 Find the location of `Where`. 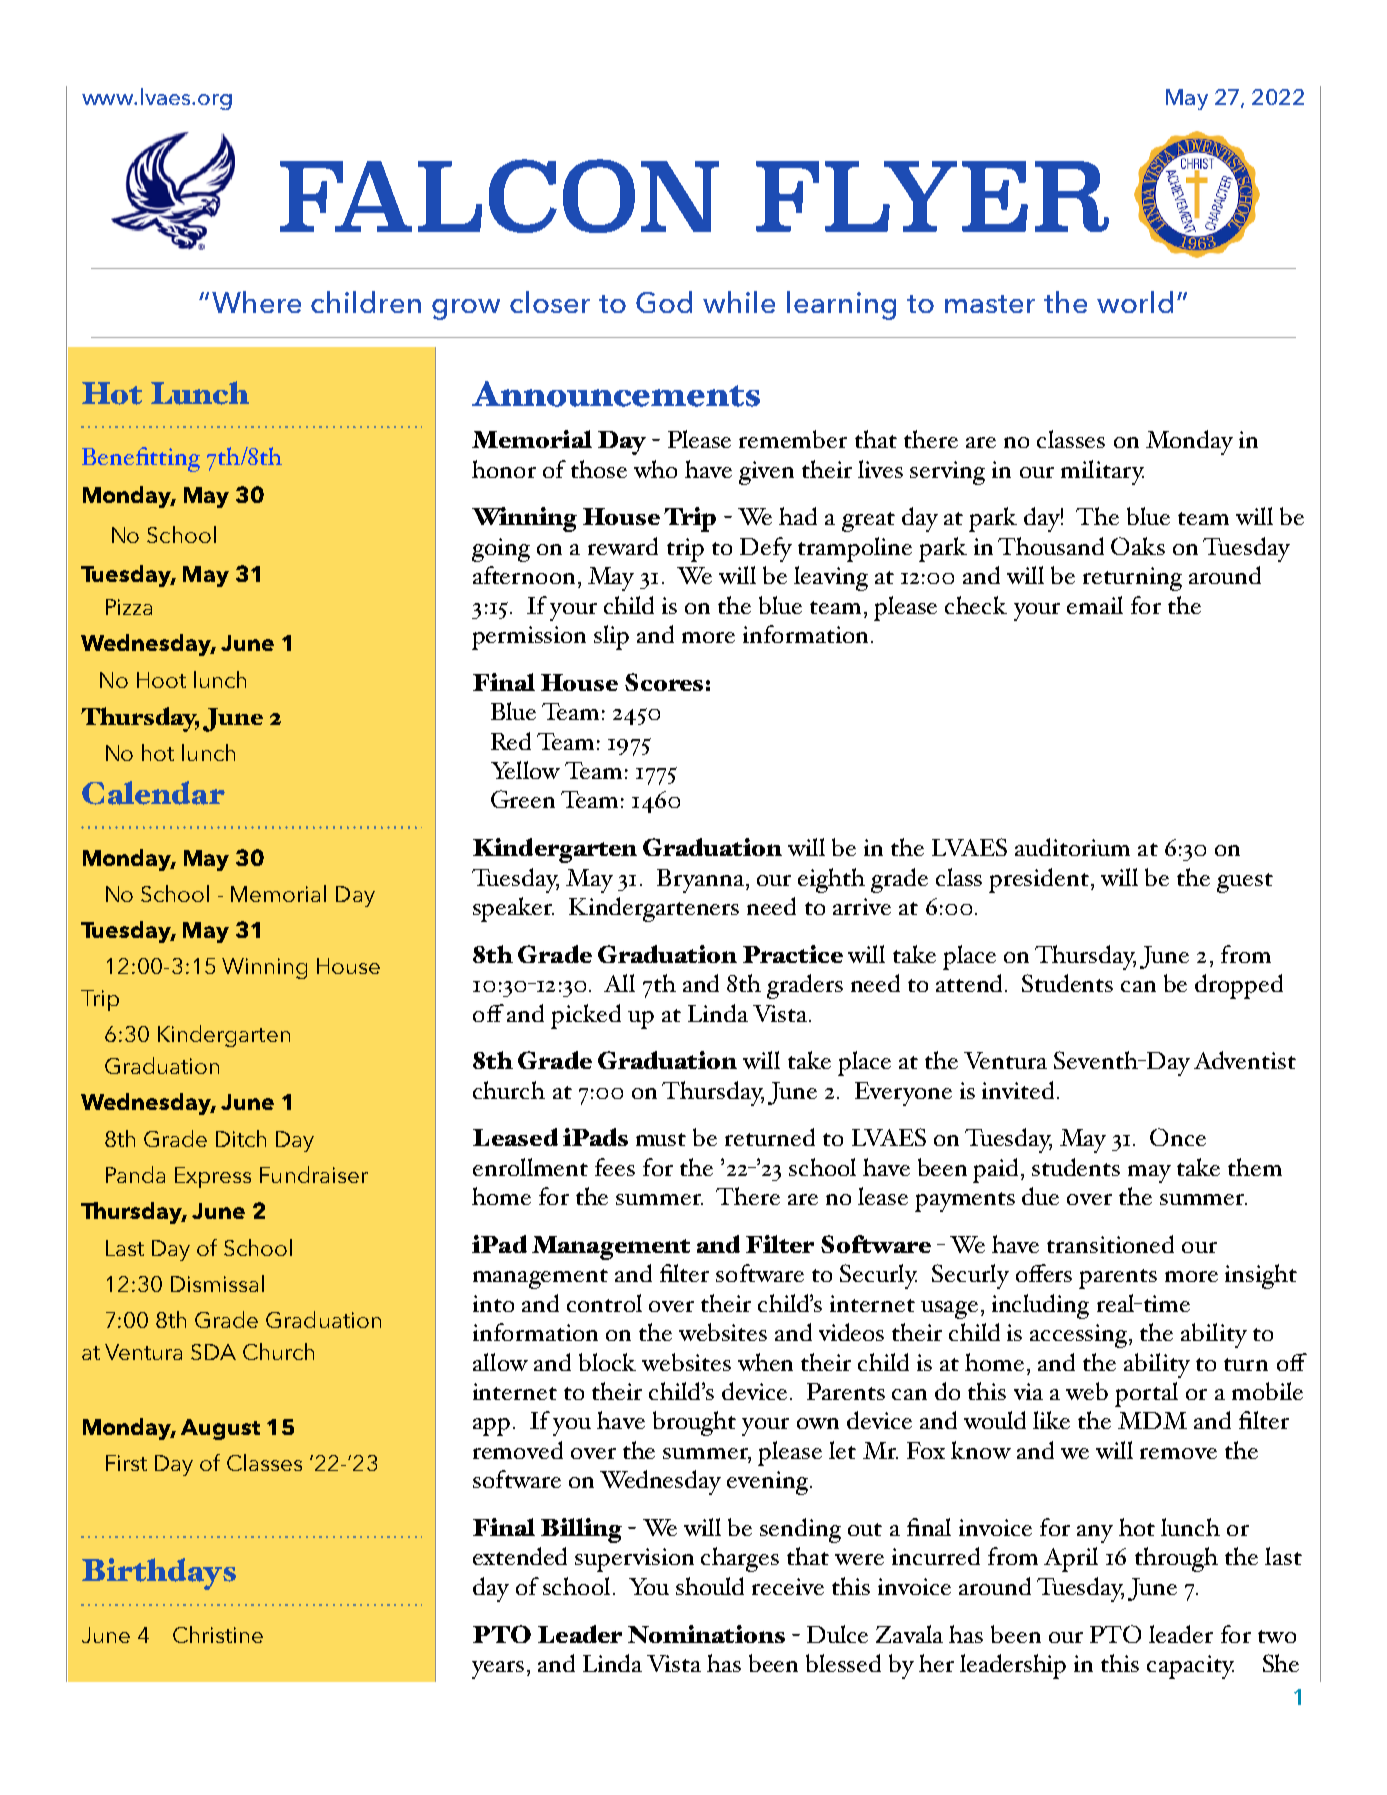

Where is located at coordinates (256, 302).
